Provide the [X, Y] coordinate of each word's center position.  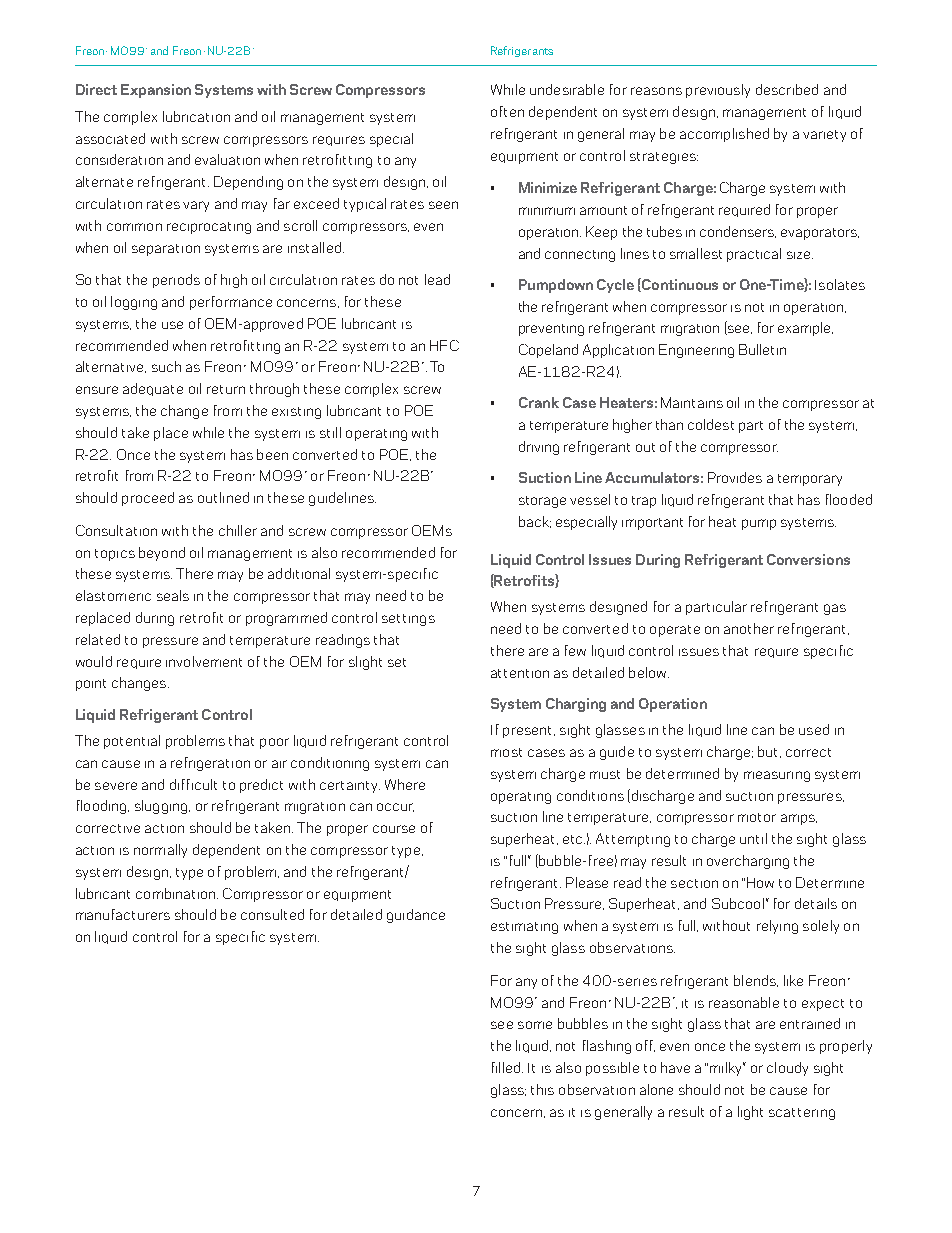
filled [507, 1067]
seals [173, 595]
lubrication [196, 116]
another [749, 628]
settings [408, 620]
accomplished [724, 135]
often [507, 111]
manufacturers [123, 914]
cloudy [787, 1069]
